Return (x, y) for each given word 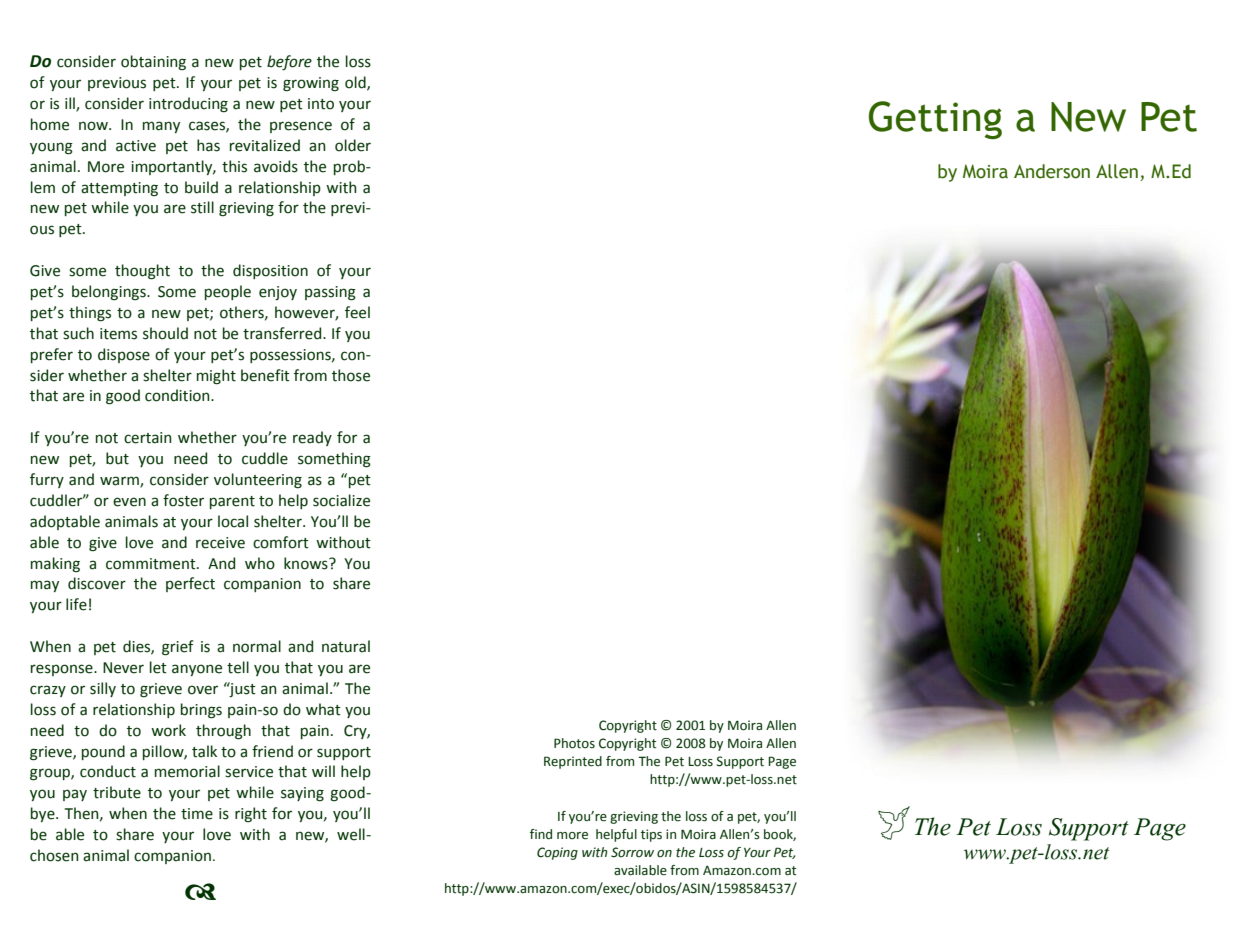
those (351, 375)
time (197, 814)
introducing (188, 105)
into (321, 104)
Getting (935, 120)
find (541, 834)
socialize (341, 500)
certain (148, 438)
